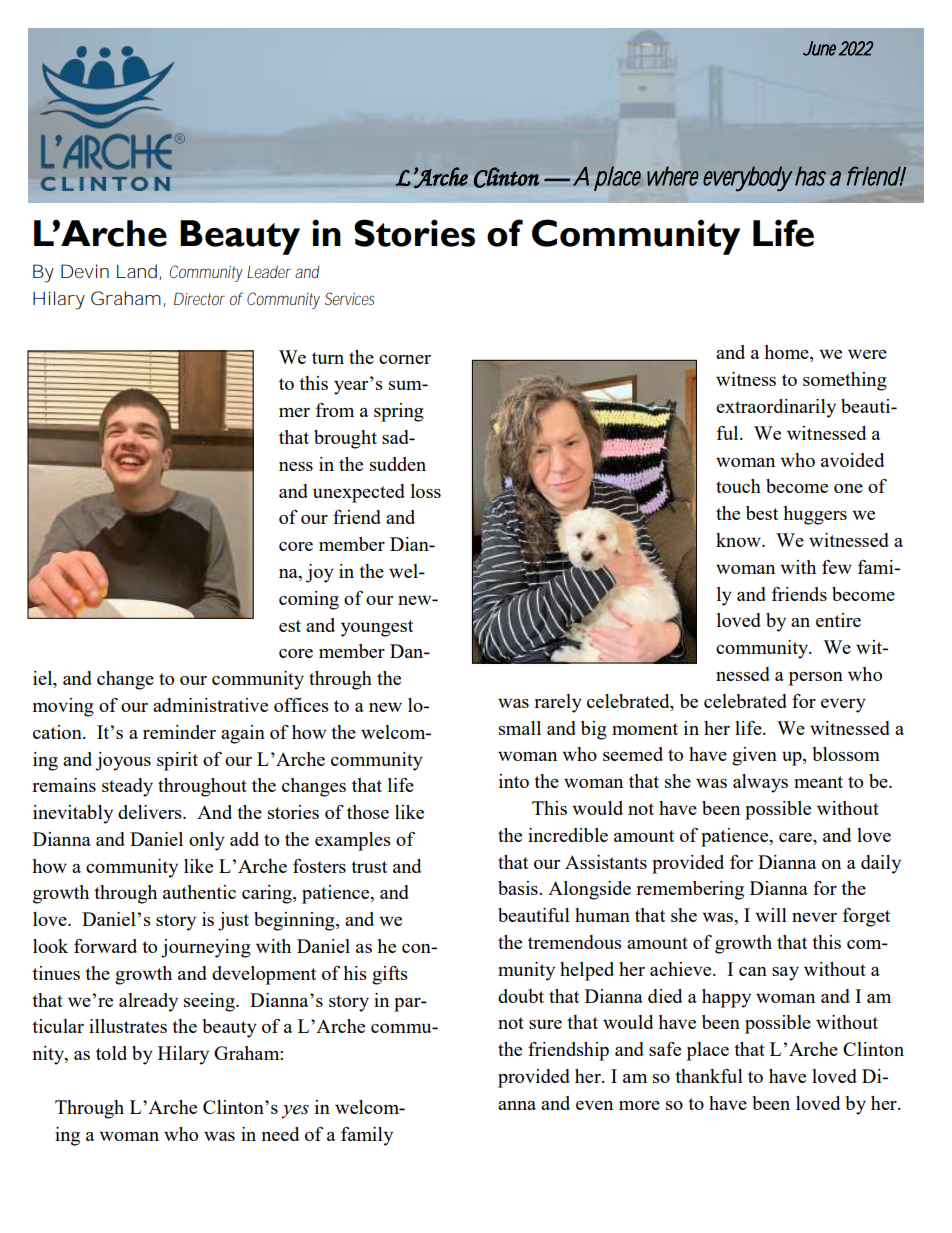 The height and width of the screenshot is (1233, 952). I want to click on few, so click(837, 567).
